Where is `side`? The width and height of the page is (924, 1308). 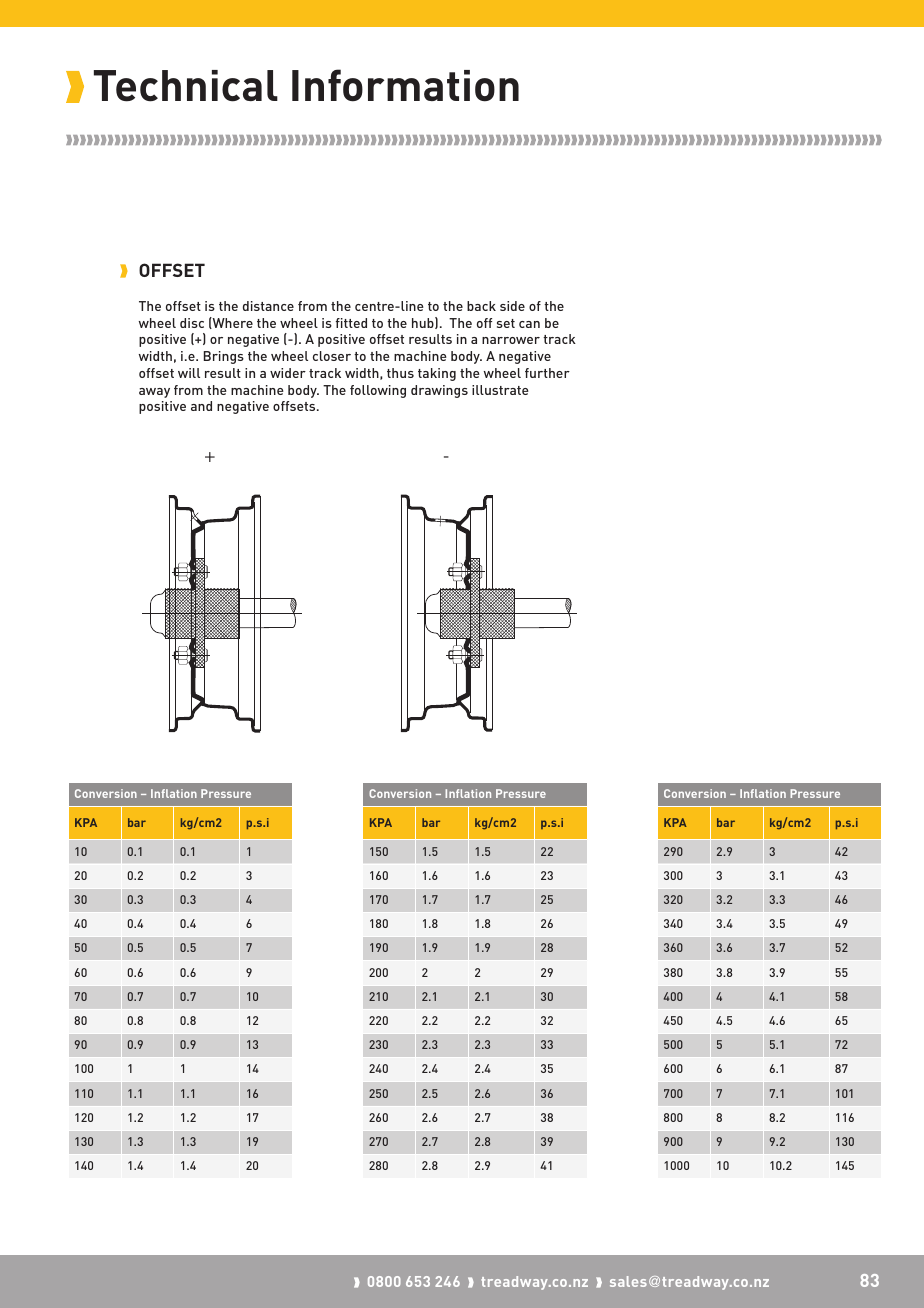 side is located at coordinates (512, 306).
